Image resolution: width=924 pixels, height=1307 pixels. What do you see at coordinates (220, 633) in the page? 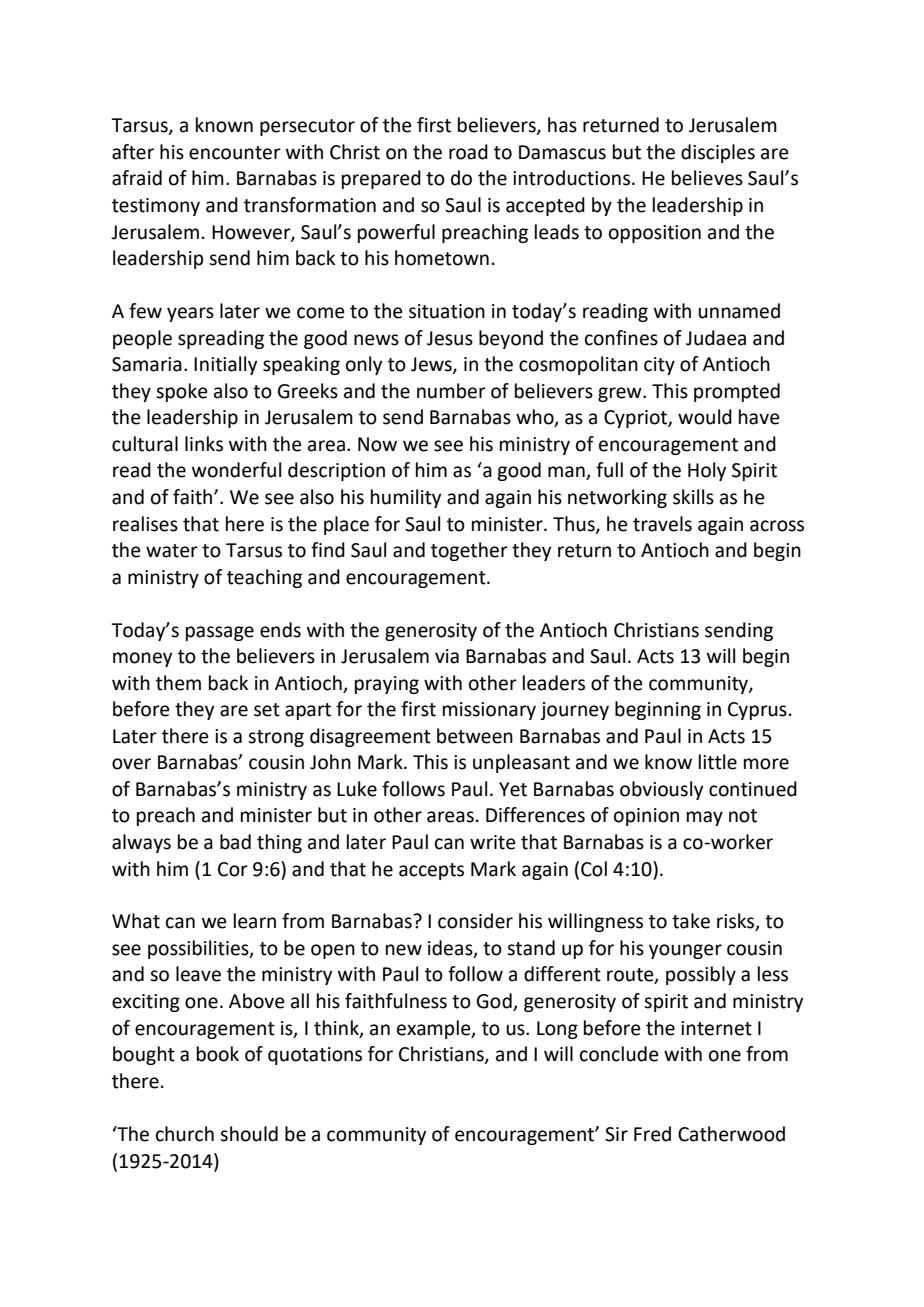
I see `passage` at bounding box center [220, 633].
